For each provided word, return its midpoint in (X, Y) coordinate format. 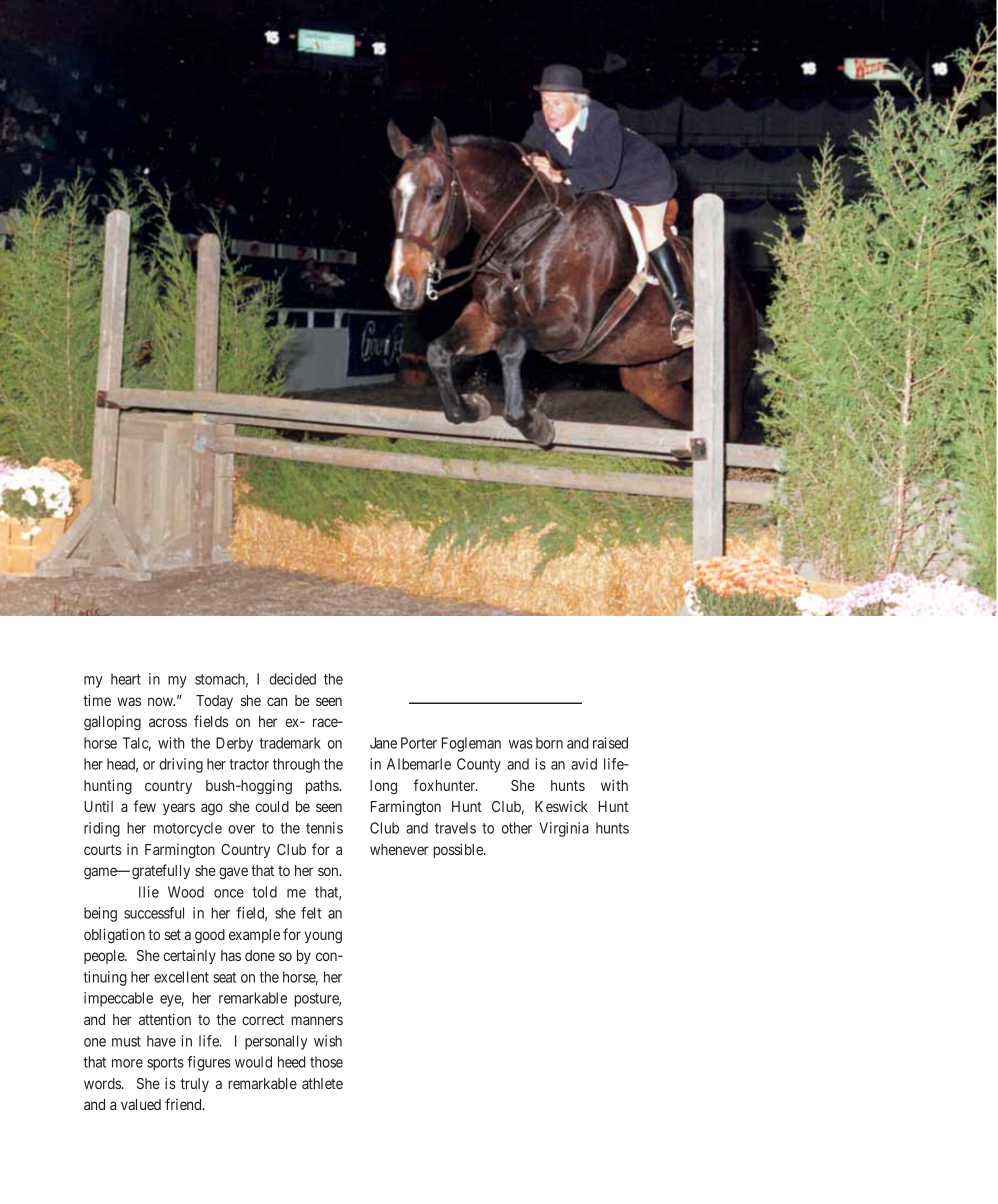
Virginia (564, 829)
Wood (186, 892)
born (549, 743)
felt (311, 913)
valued (141, 1104)
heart (126, 679)
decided (292, 679)
